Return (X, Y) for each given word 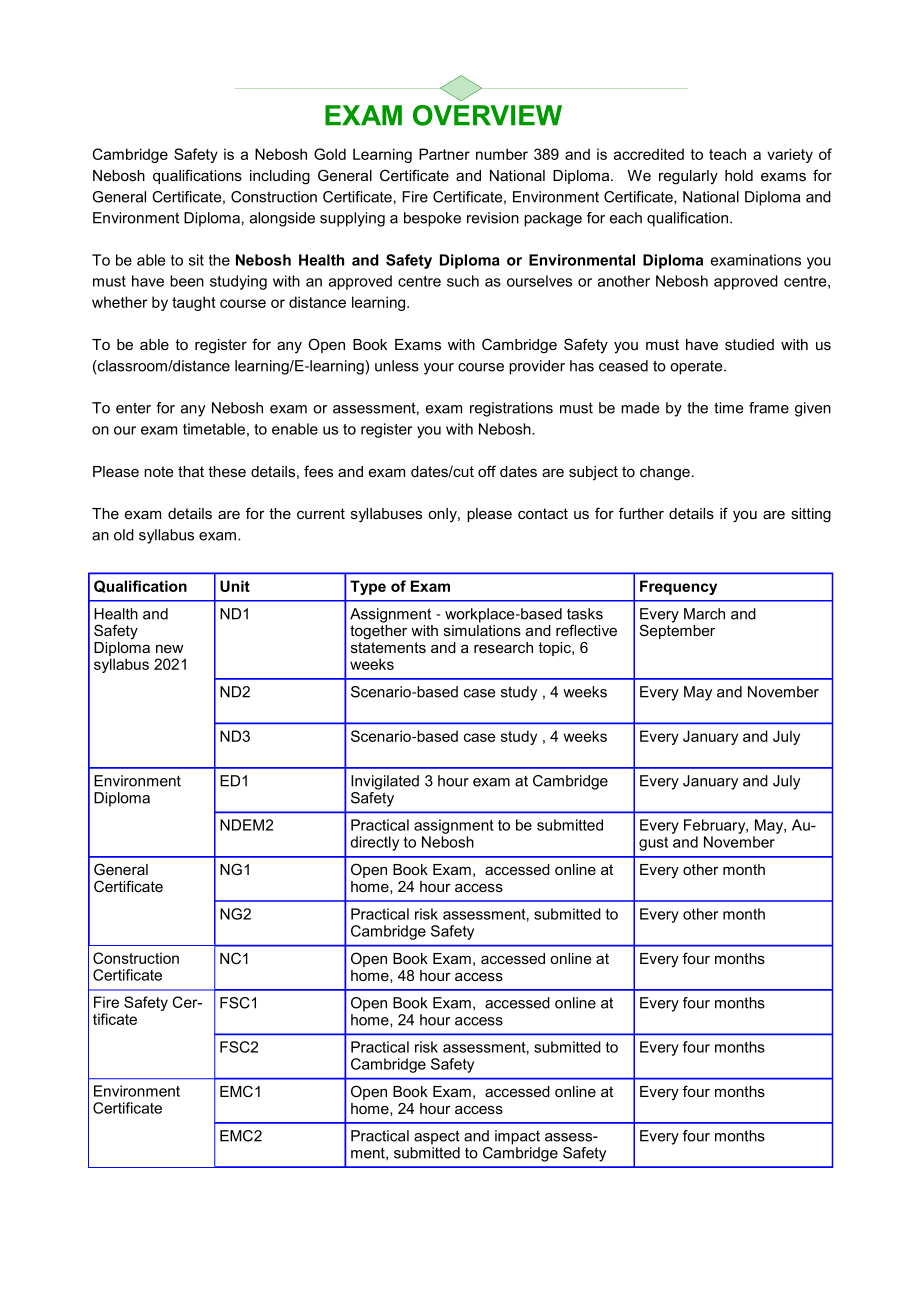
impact (517, 1137)
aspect (437, 1137)
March (704, 614)
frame (769, 408)
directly (374, 843)
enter (133, 408)
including (280, 177)
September (677, 630)
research (503, 647)
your (439, 369)
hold (739, 175)
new (169, 649)
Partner (444, 154)
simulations (482, 630)
